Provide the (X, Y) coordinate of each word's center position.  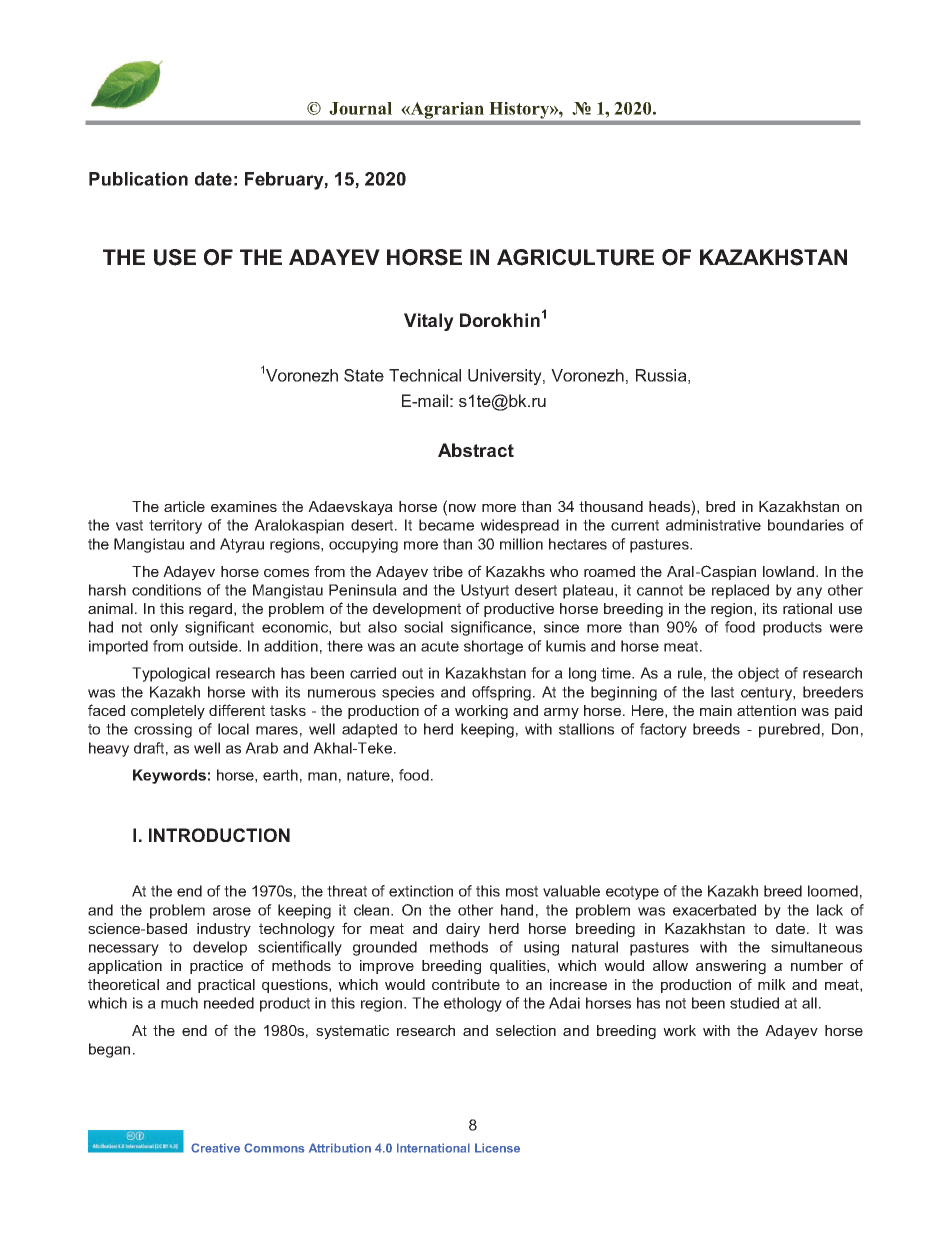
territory (175, 526)
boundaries (806, 525)
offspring (503, 693)
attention (766, 710)
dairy (463, 930)
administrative (713, 525)
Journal (360, 108)
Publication (138, 179)
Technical (425, 375)
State (364, 375)
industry (224, 930)
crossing (163, 730)
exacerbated (714, 910)
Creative (215, 1148)
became (446, 525)
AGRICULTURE (575, 257)
